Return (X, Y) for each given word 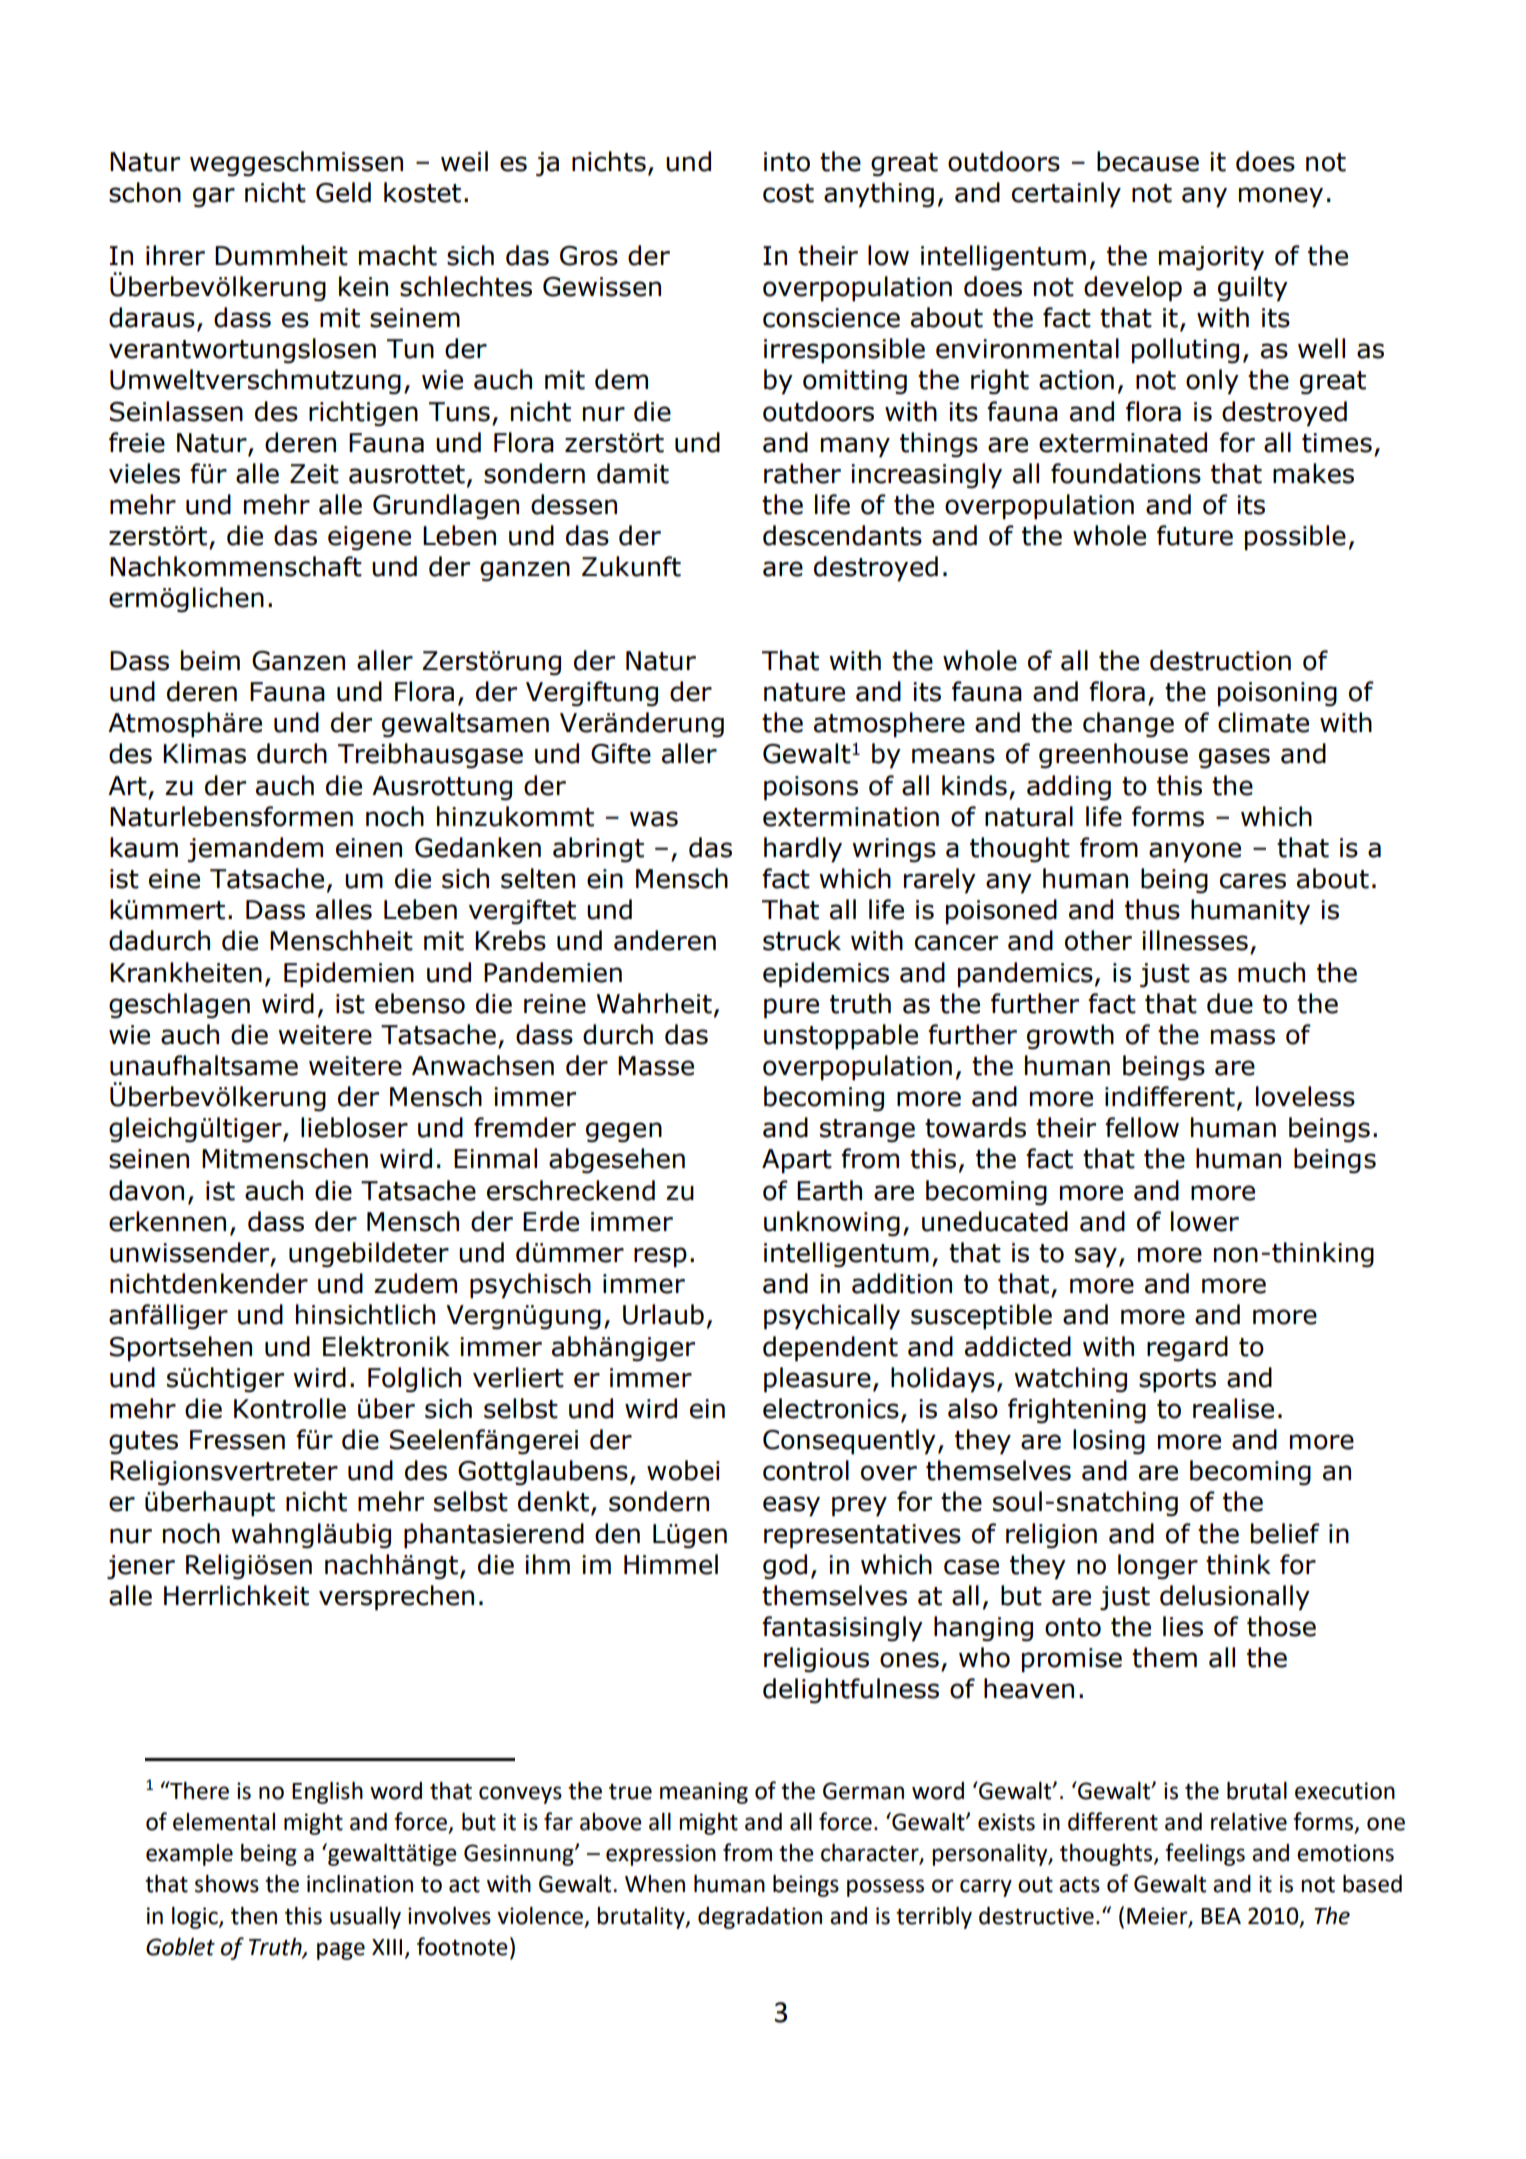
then (254, 1916)
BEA (1221, 1916)
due (1230, 1003)
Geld (343, 192)
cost (788, 193)
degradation (760, 1918)
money (1281, 197)
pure (791, 1008)
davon (146, 1190)
